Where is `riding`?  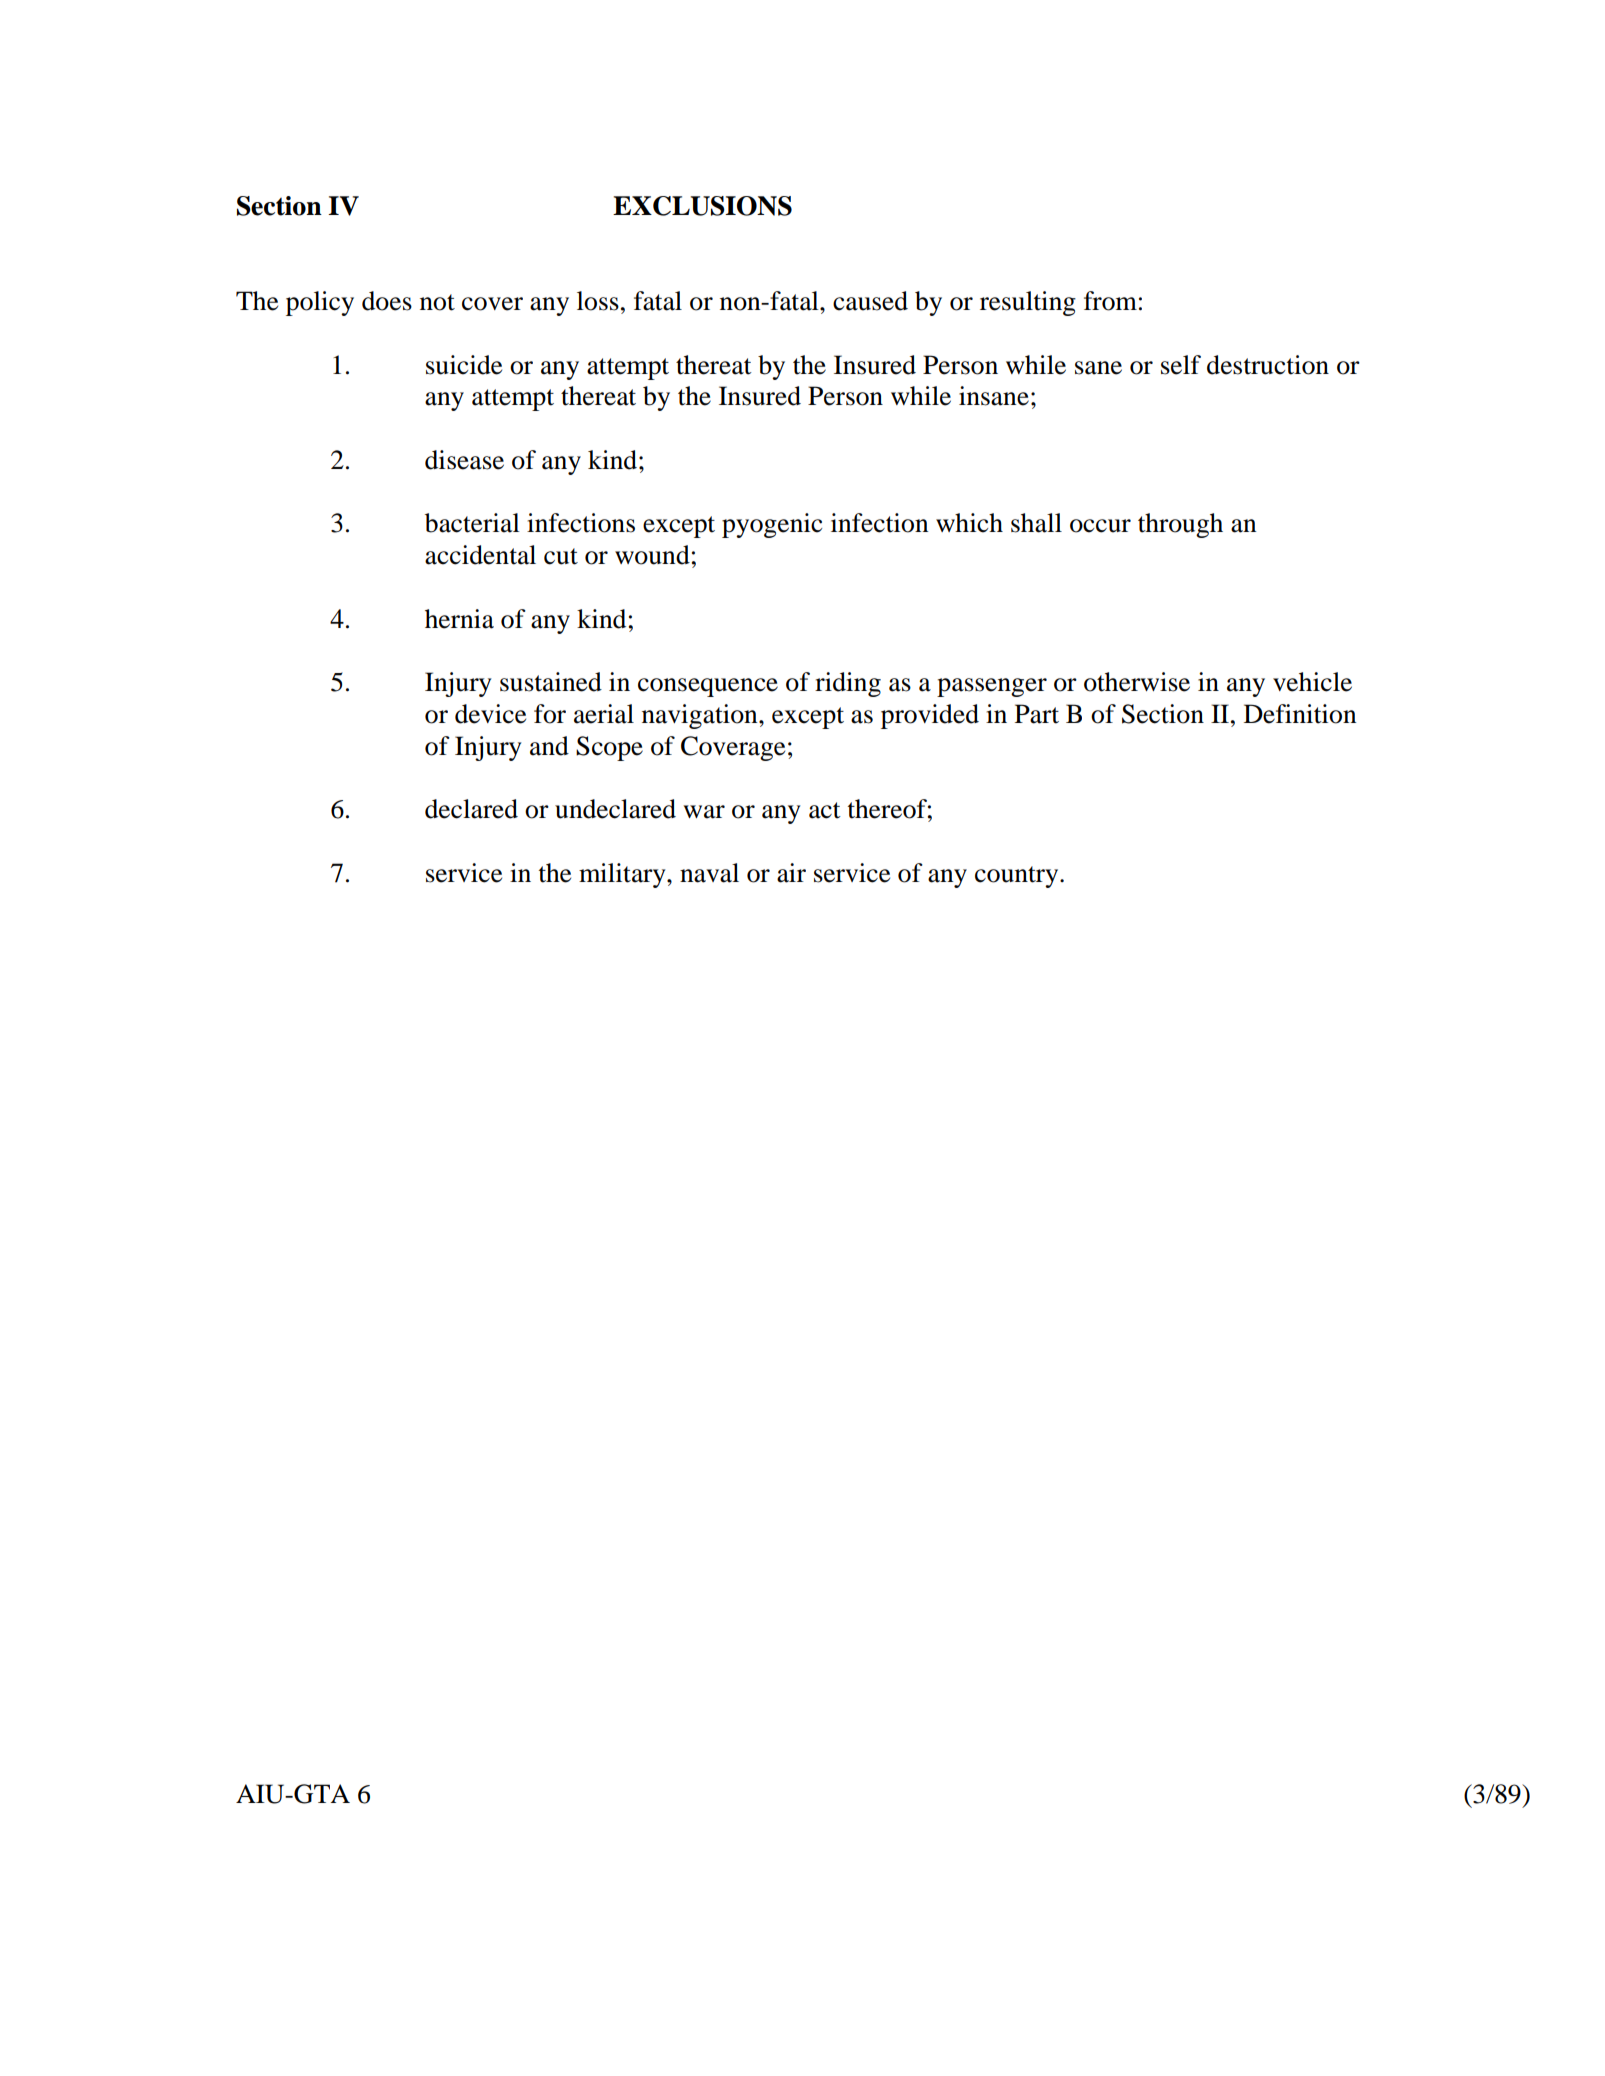
riding is located at coordinates (848, 684).
